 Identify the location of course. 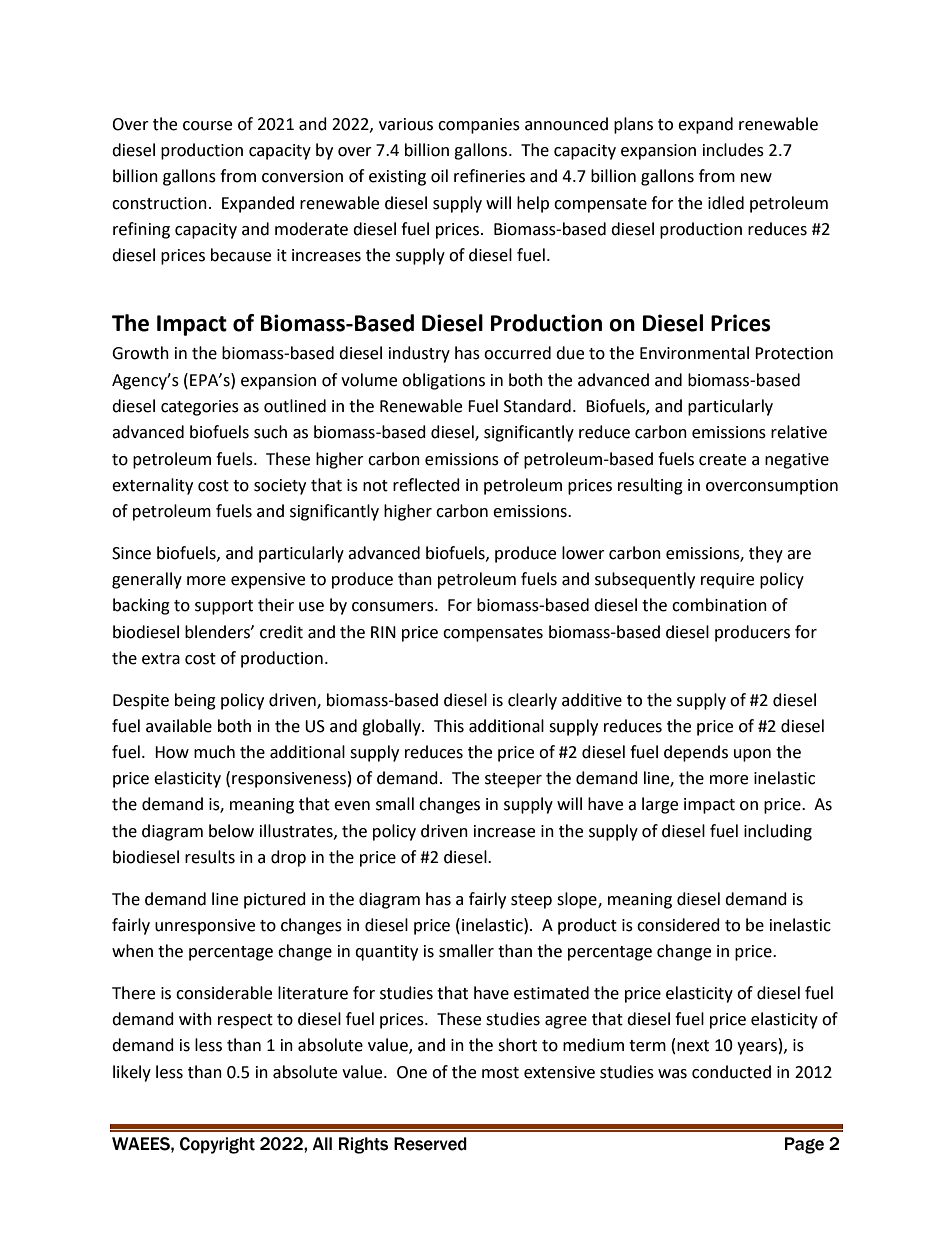
(207, 126).
